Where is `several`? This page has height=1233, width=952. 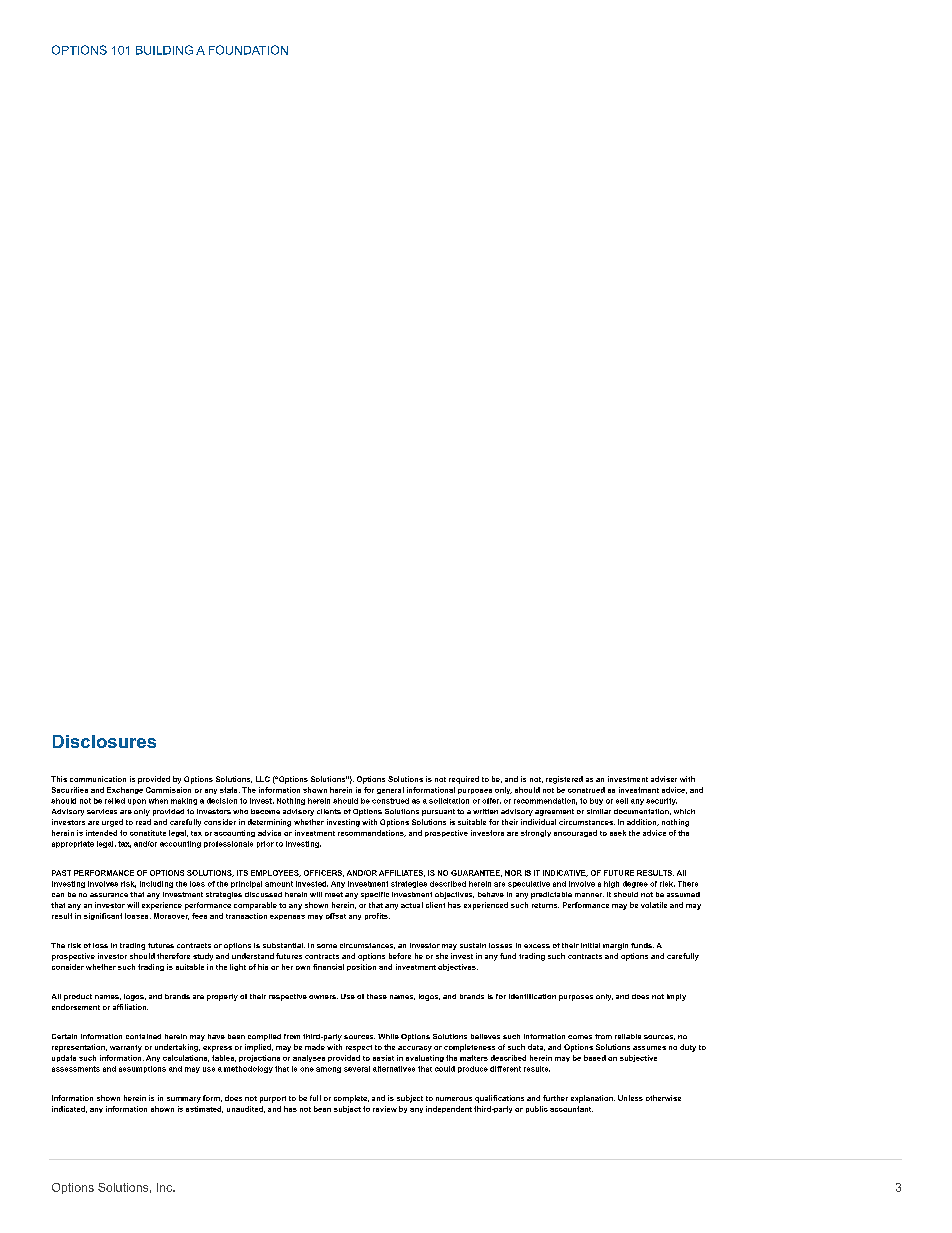 several is located at coordinates (357, 1069).
